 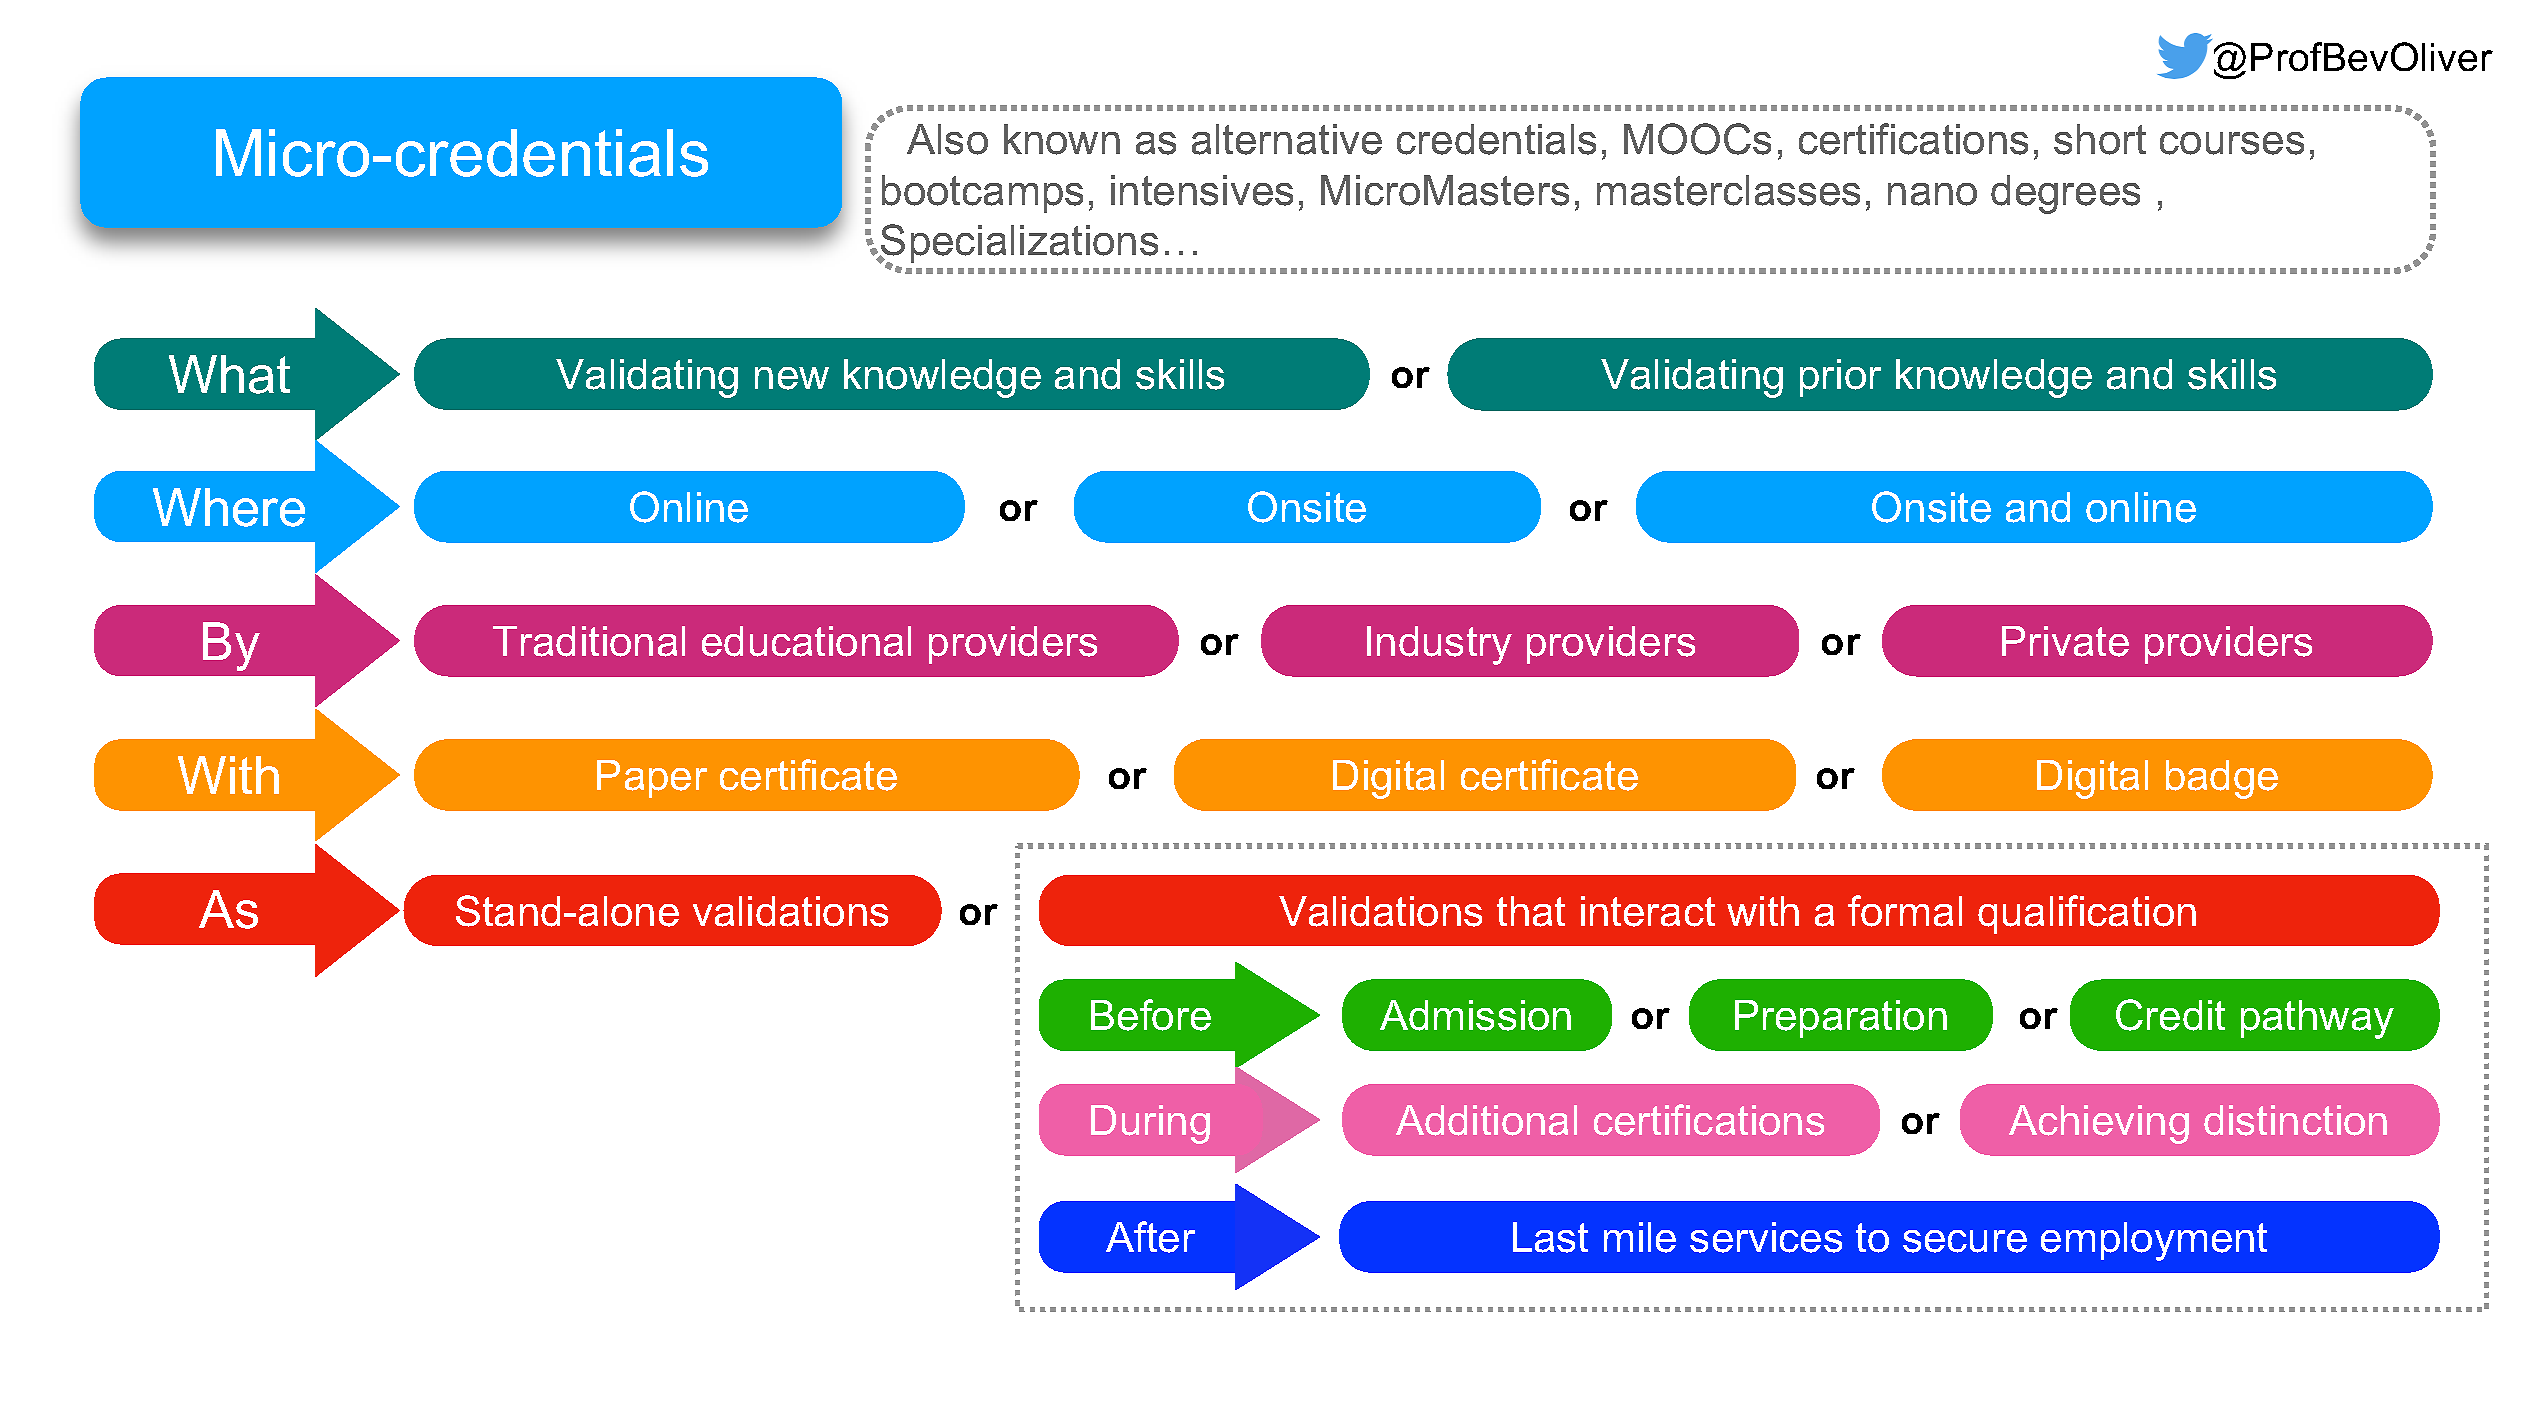 I want to click on degrees, so click(x=2065, y=194).
